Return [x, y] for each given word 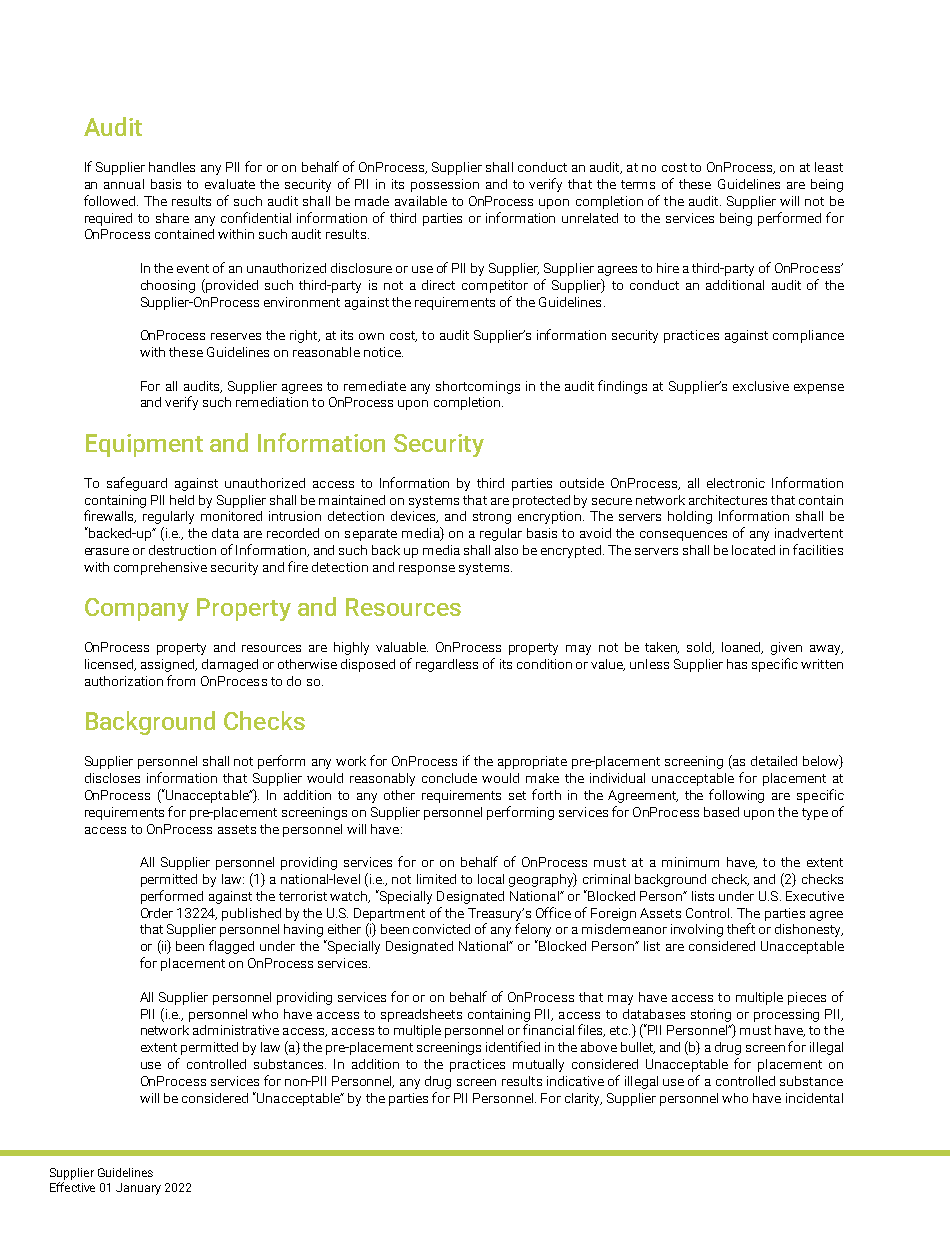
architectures [728, 500]
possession [445, 185]
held [182, 500]
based [721, 812]
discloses [112, 778]
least [829, 167]
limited [436, 879]
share [172, 218]
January [138, 1189]
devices [414, 517]
